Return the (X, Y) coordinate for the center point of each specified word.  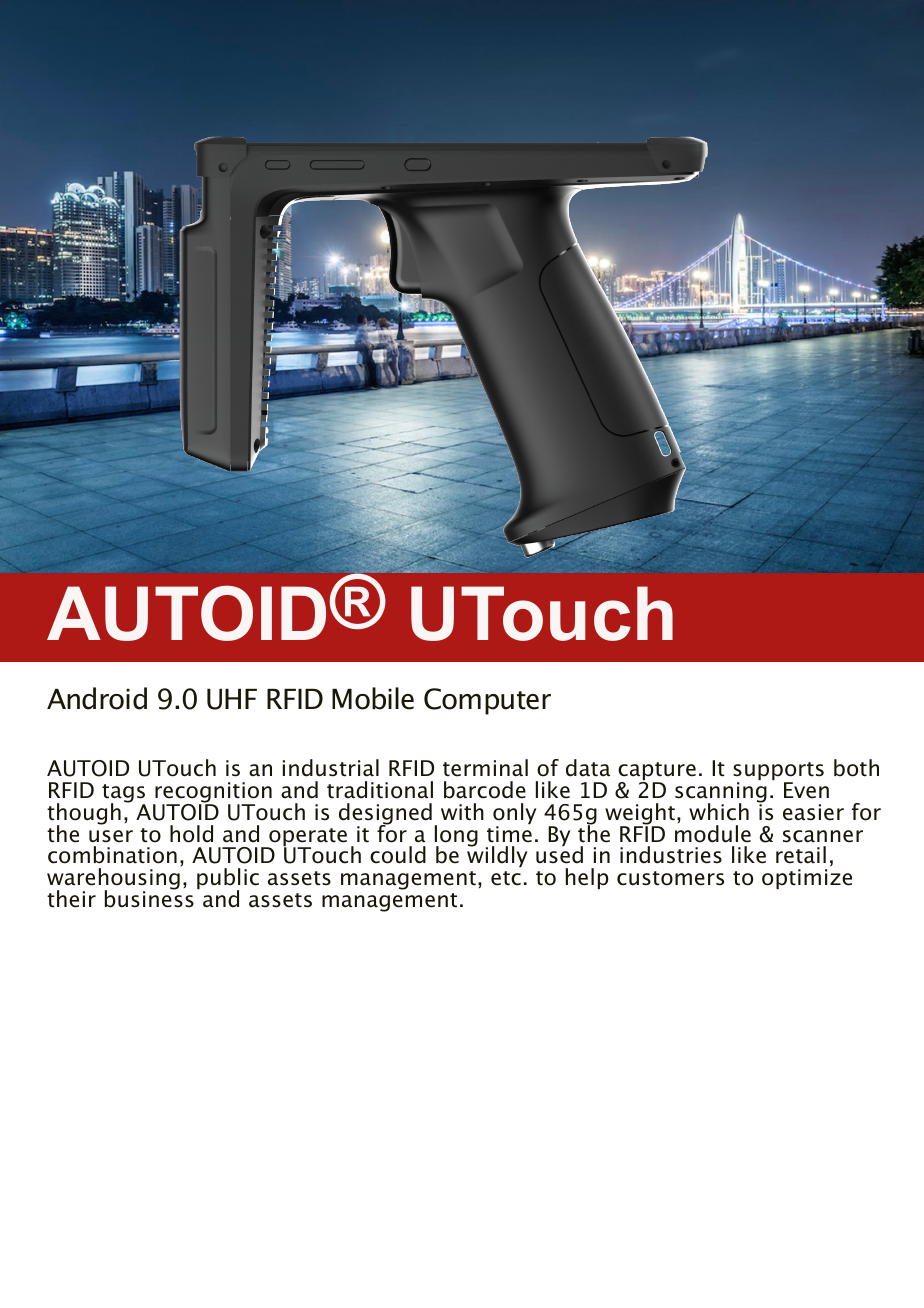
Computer (487, 701)
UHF (232, 699)
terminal (485, 768)
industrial (331, 768)
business (149, 898)
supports (778, 772)
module (713, 834)
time (509, 833)
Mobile (373, 698)
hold (191, 834)
